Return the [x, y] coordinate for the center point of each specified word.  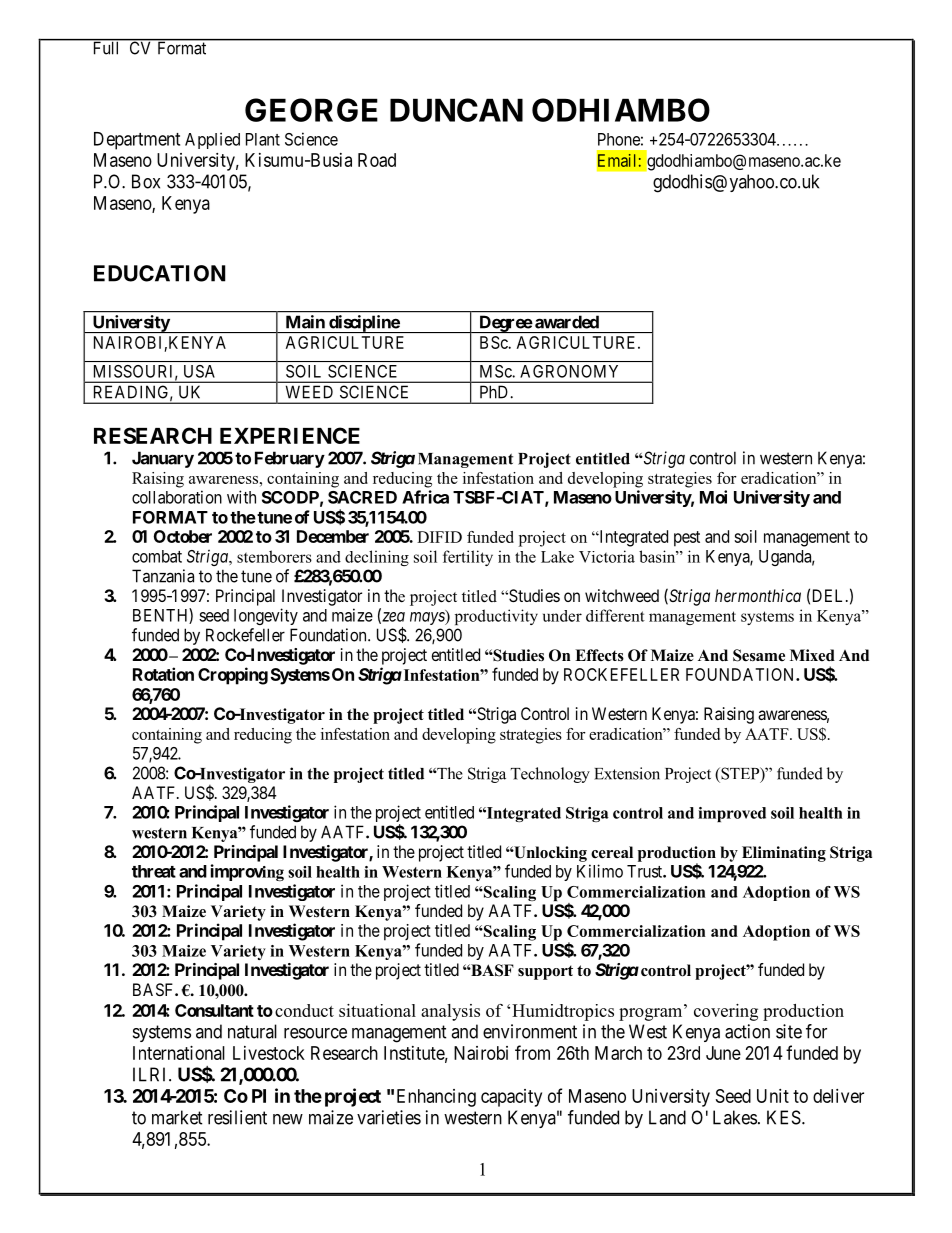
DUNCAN [456, 110]
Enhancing [436, 1098]
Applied [212, 140]
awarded [567, 322]
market [177, 1117]
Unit [773, 1096]
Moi [713, 497]
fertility [468, 558]
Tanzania [163, 576]
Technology [550, 775]
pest [687, 539]
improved [732, 814]
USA [199, 371]
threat [154, 871]
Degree [505, 324]
